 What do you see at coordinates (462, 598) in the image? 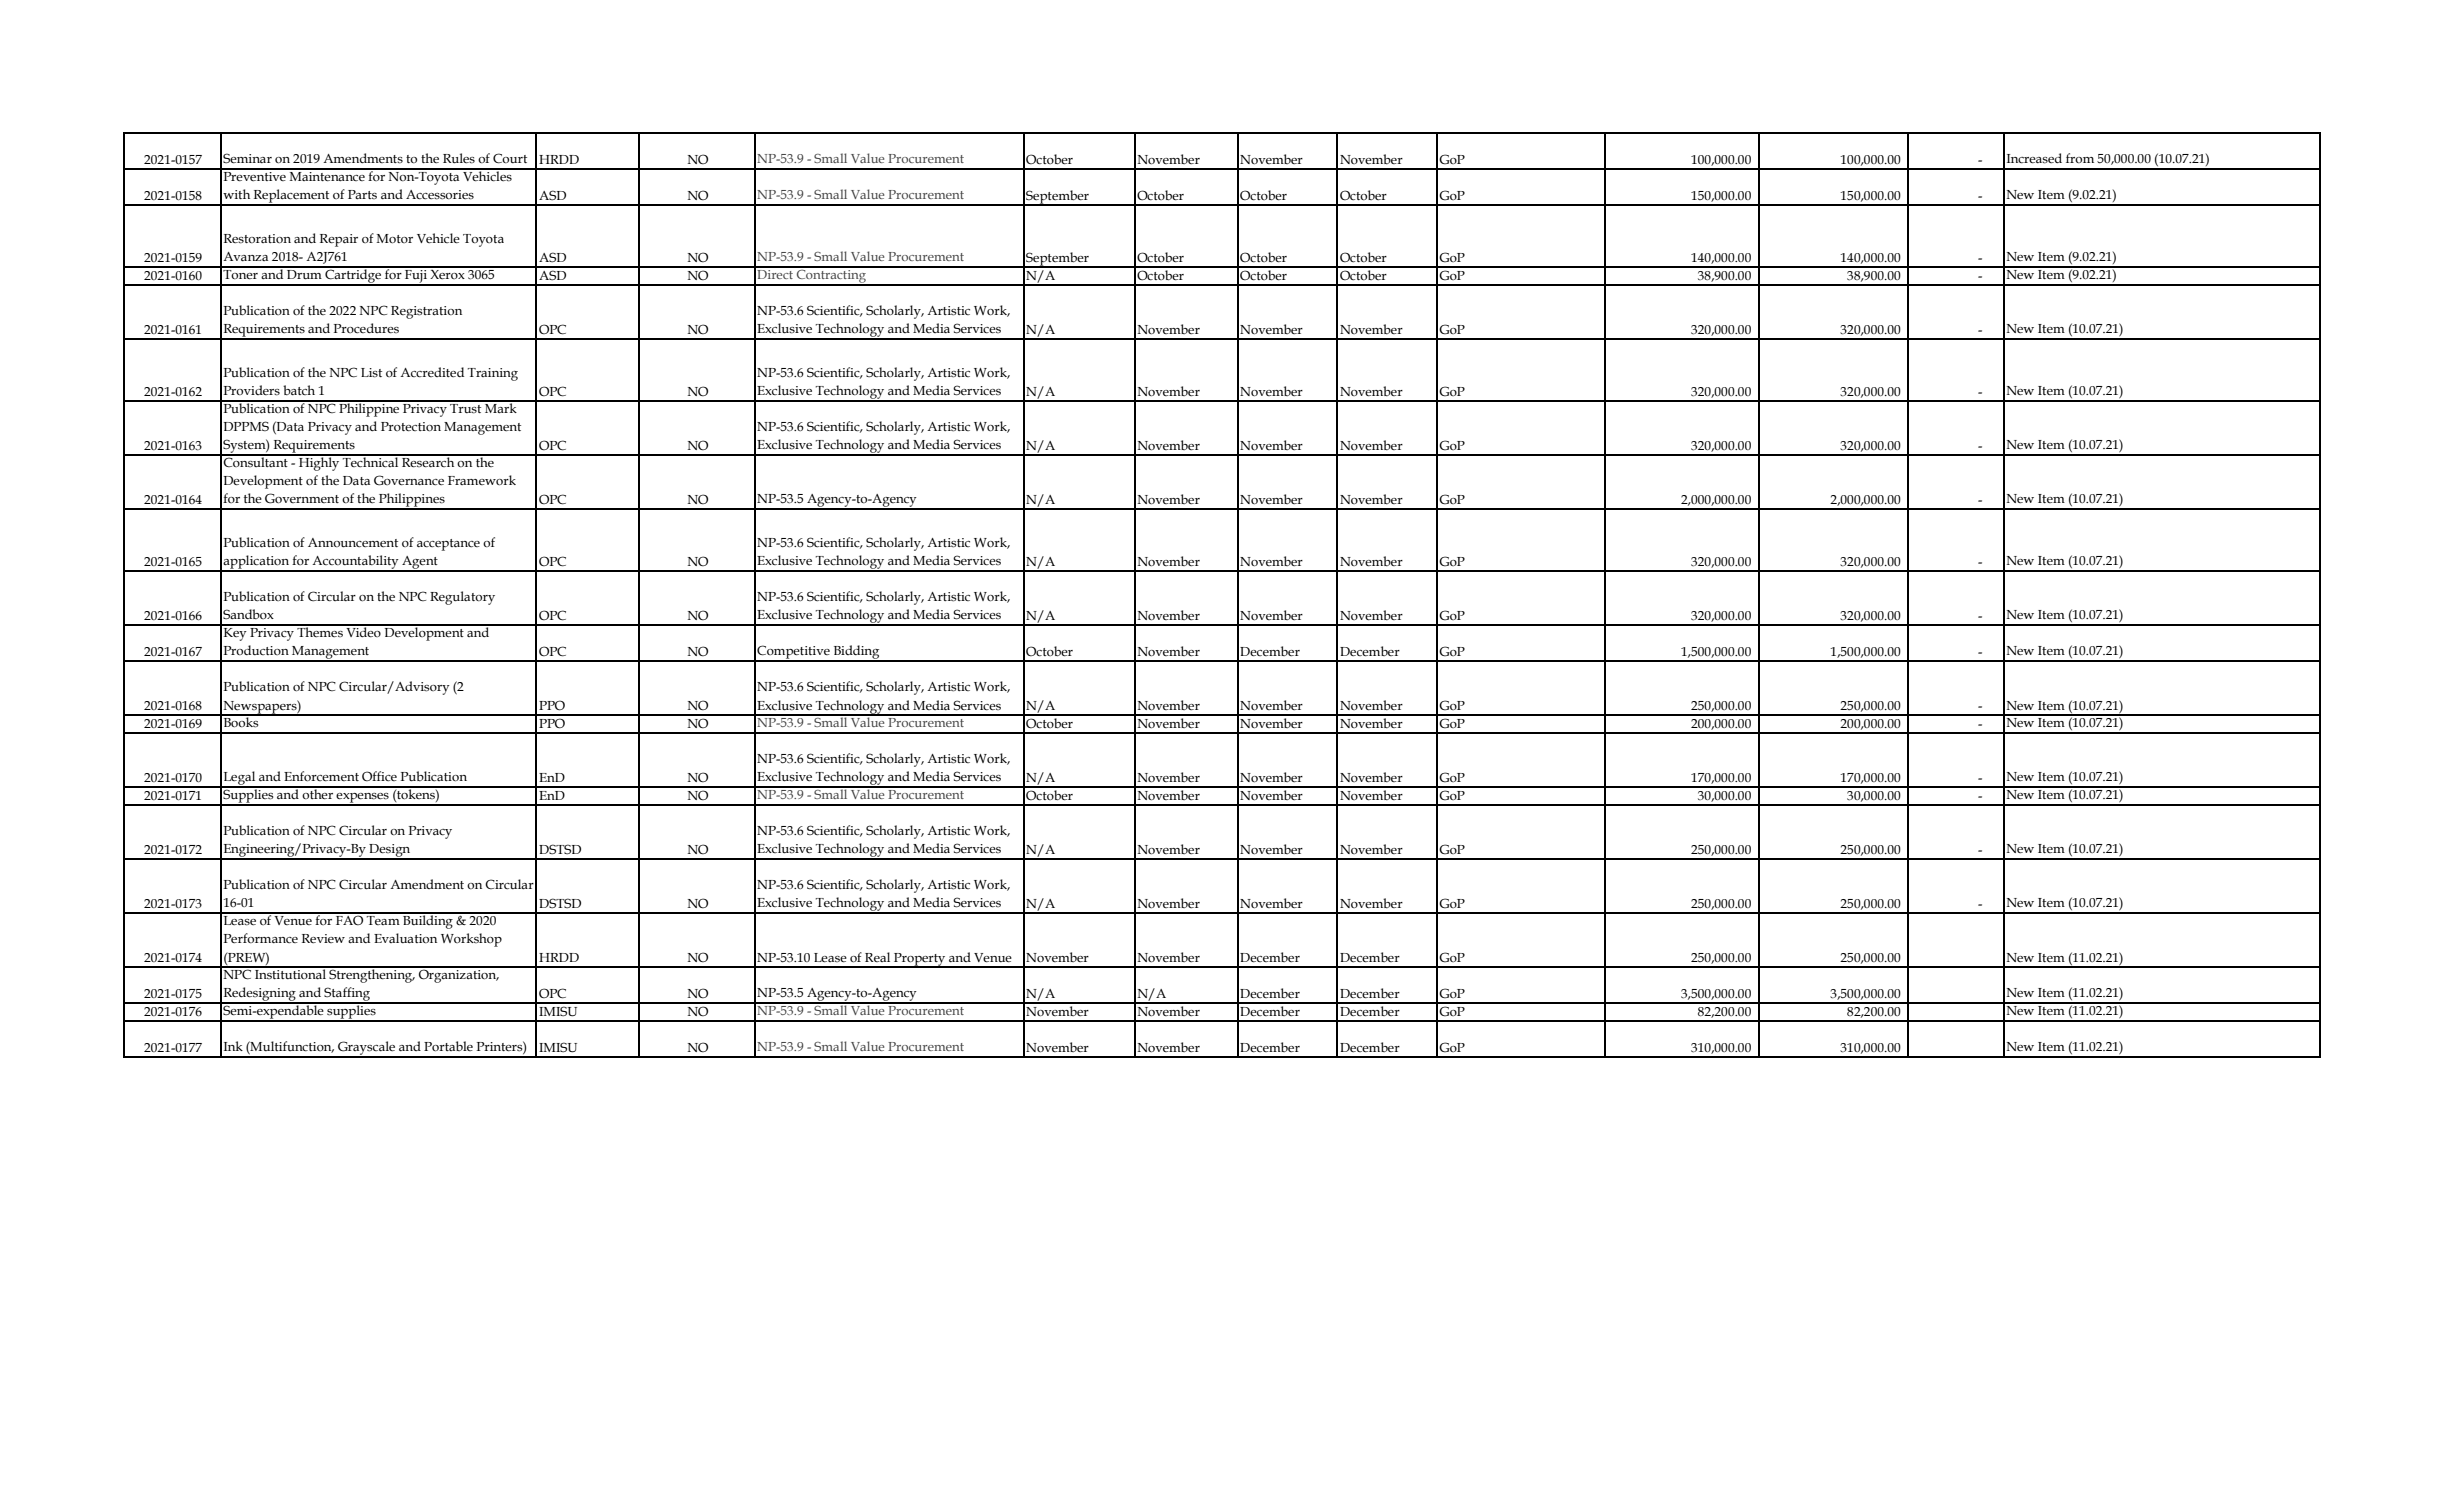
I see `Regulatory` at bounding box center [462, 598].
